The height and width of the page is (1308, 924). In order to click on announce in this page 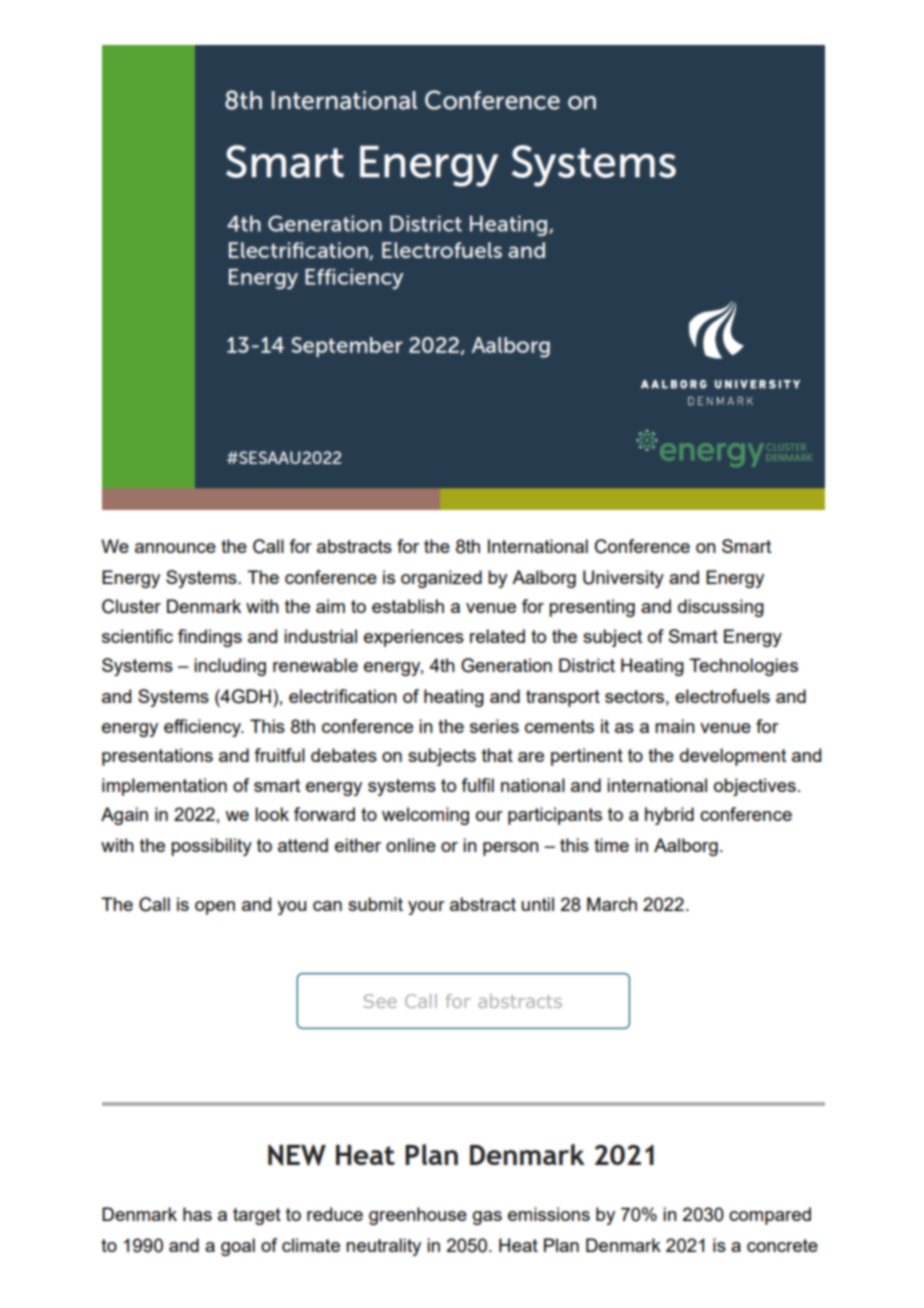, I will do `click(175, 548)`.
